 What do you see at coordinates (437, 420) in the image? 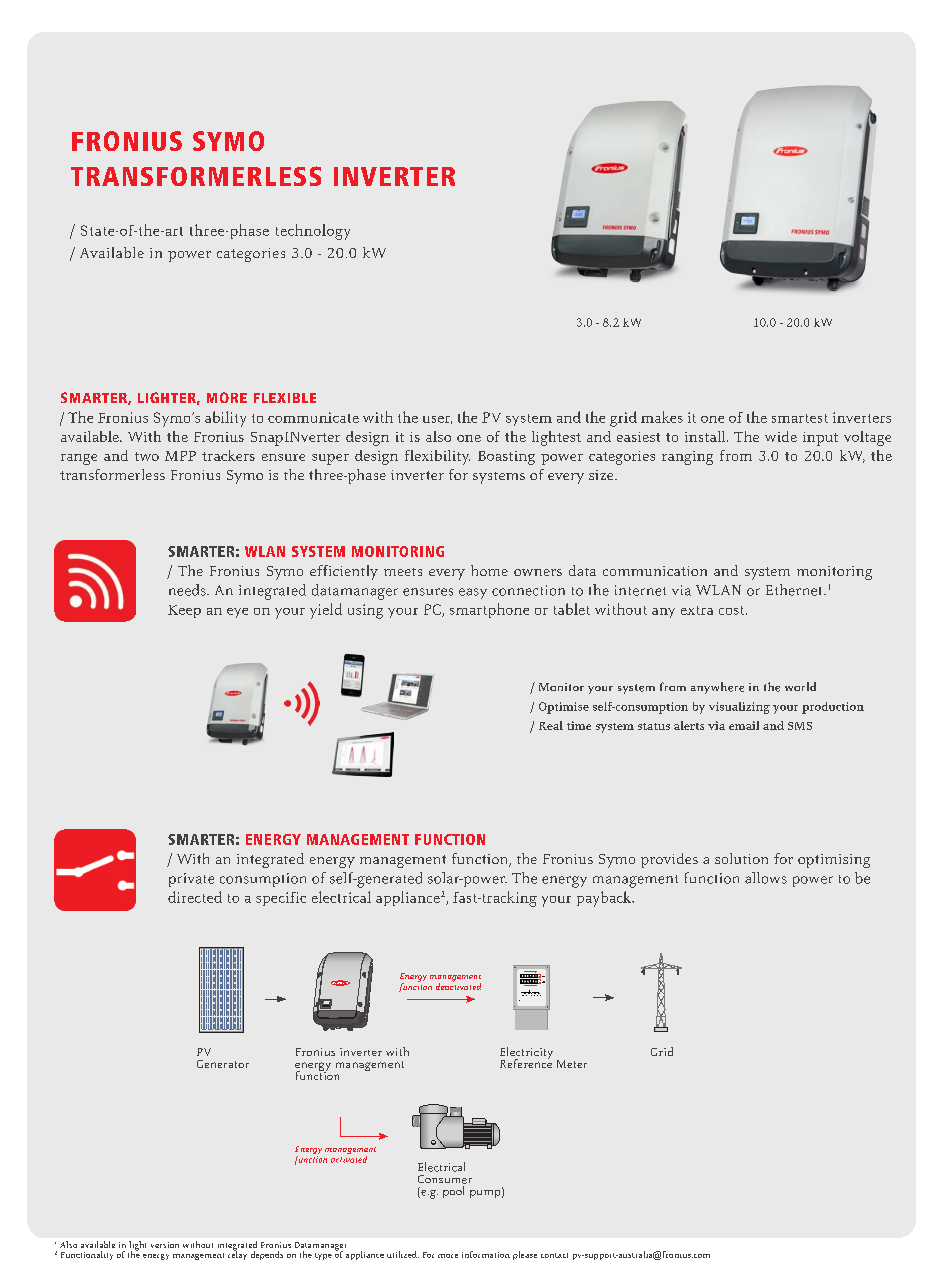
I see `user` at bounding box center [437, 420].
